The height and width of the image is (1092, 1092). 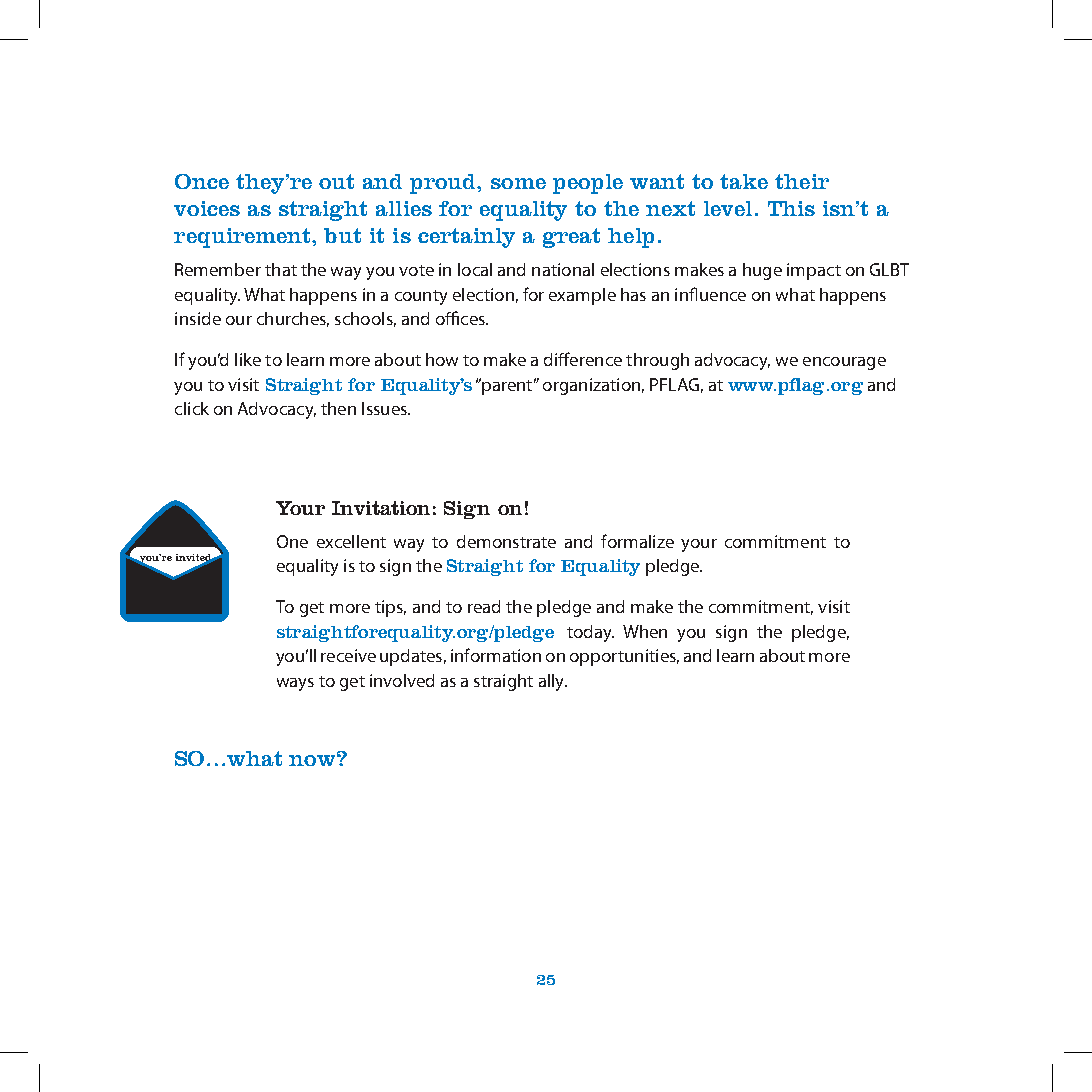 I want to click on encourage, so click(x=844, y=363).
